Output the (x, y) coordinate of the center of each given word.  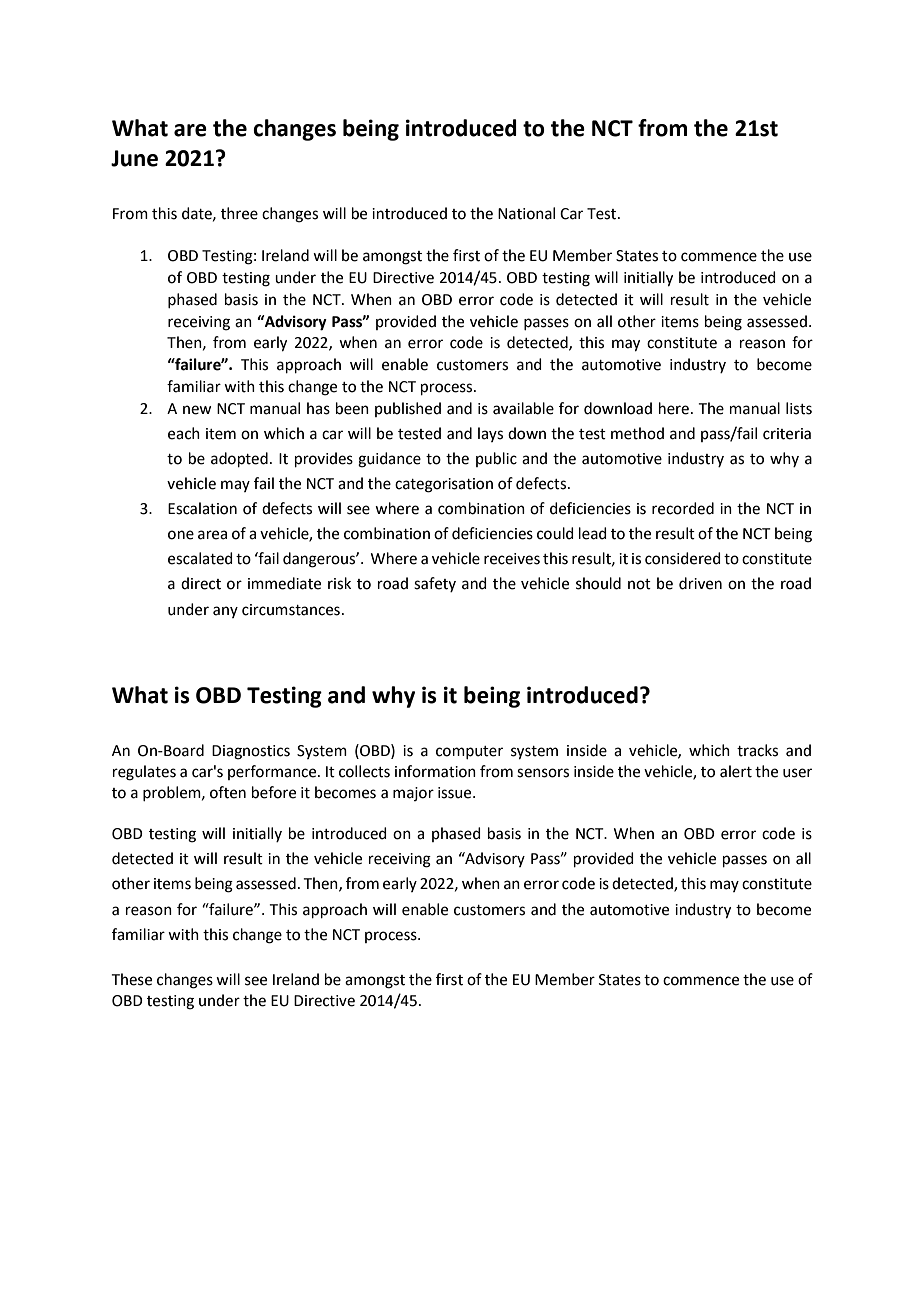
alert (736, 771)
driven (700, 583)
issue (456, 793)
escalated (200, 558)
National (526, 213)
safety (435, 584)
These (132, 979)
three (239, 213)
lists (799, 408)
